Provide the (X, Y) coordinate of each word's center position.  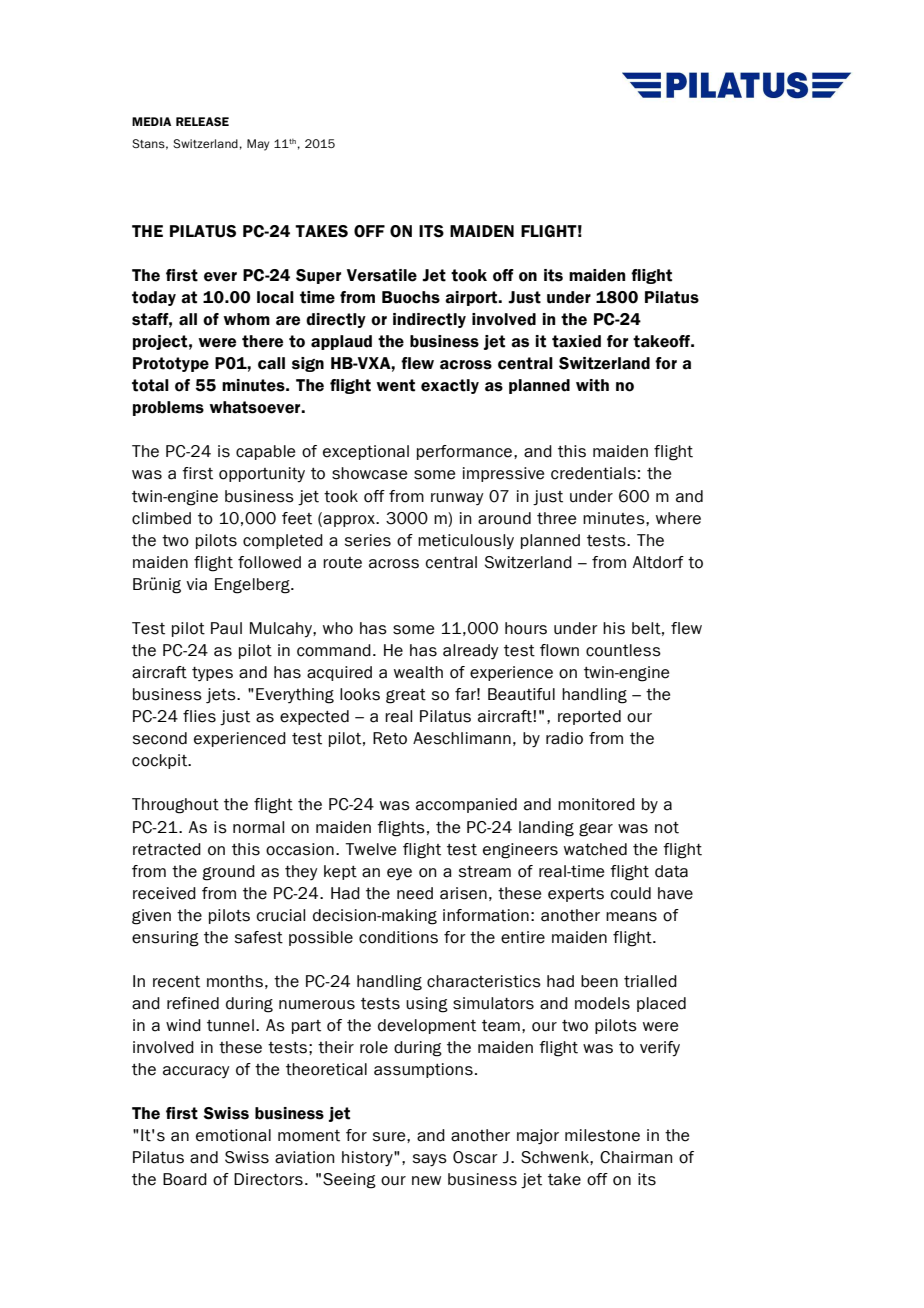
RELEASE (202, 121)
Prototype (171, 364)
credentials (593, 473)
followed (269, 562)
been (599, 981)
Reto (390, 738)
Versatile (382, 275)
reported (589, 717)
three (556, 518)
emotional (233, 1135)
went (395, 385)
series (368, 540)
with (592, 385)
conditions (398, 937)
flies (199, 716)
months (235, 981)
